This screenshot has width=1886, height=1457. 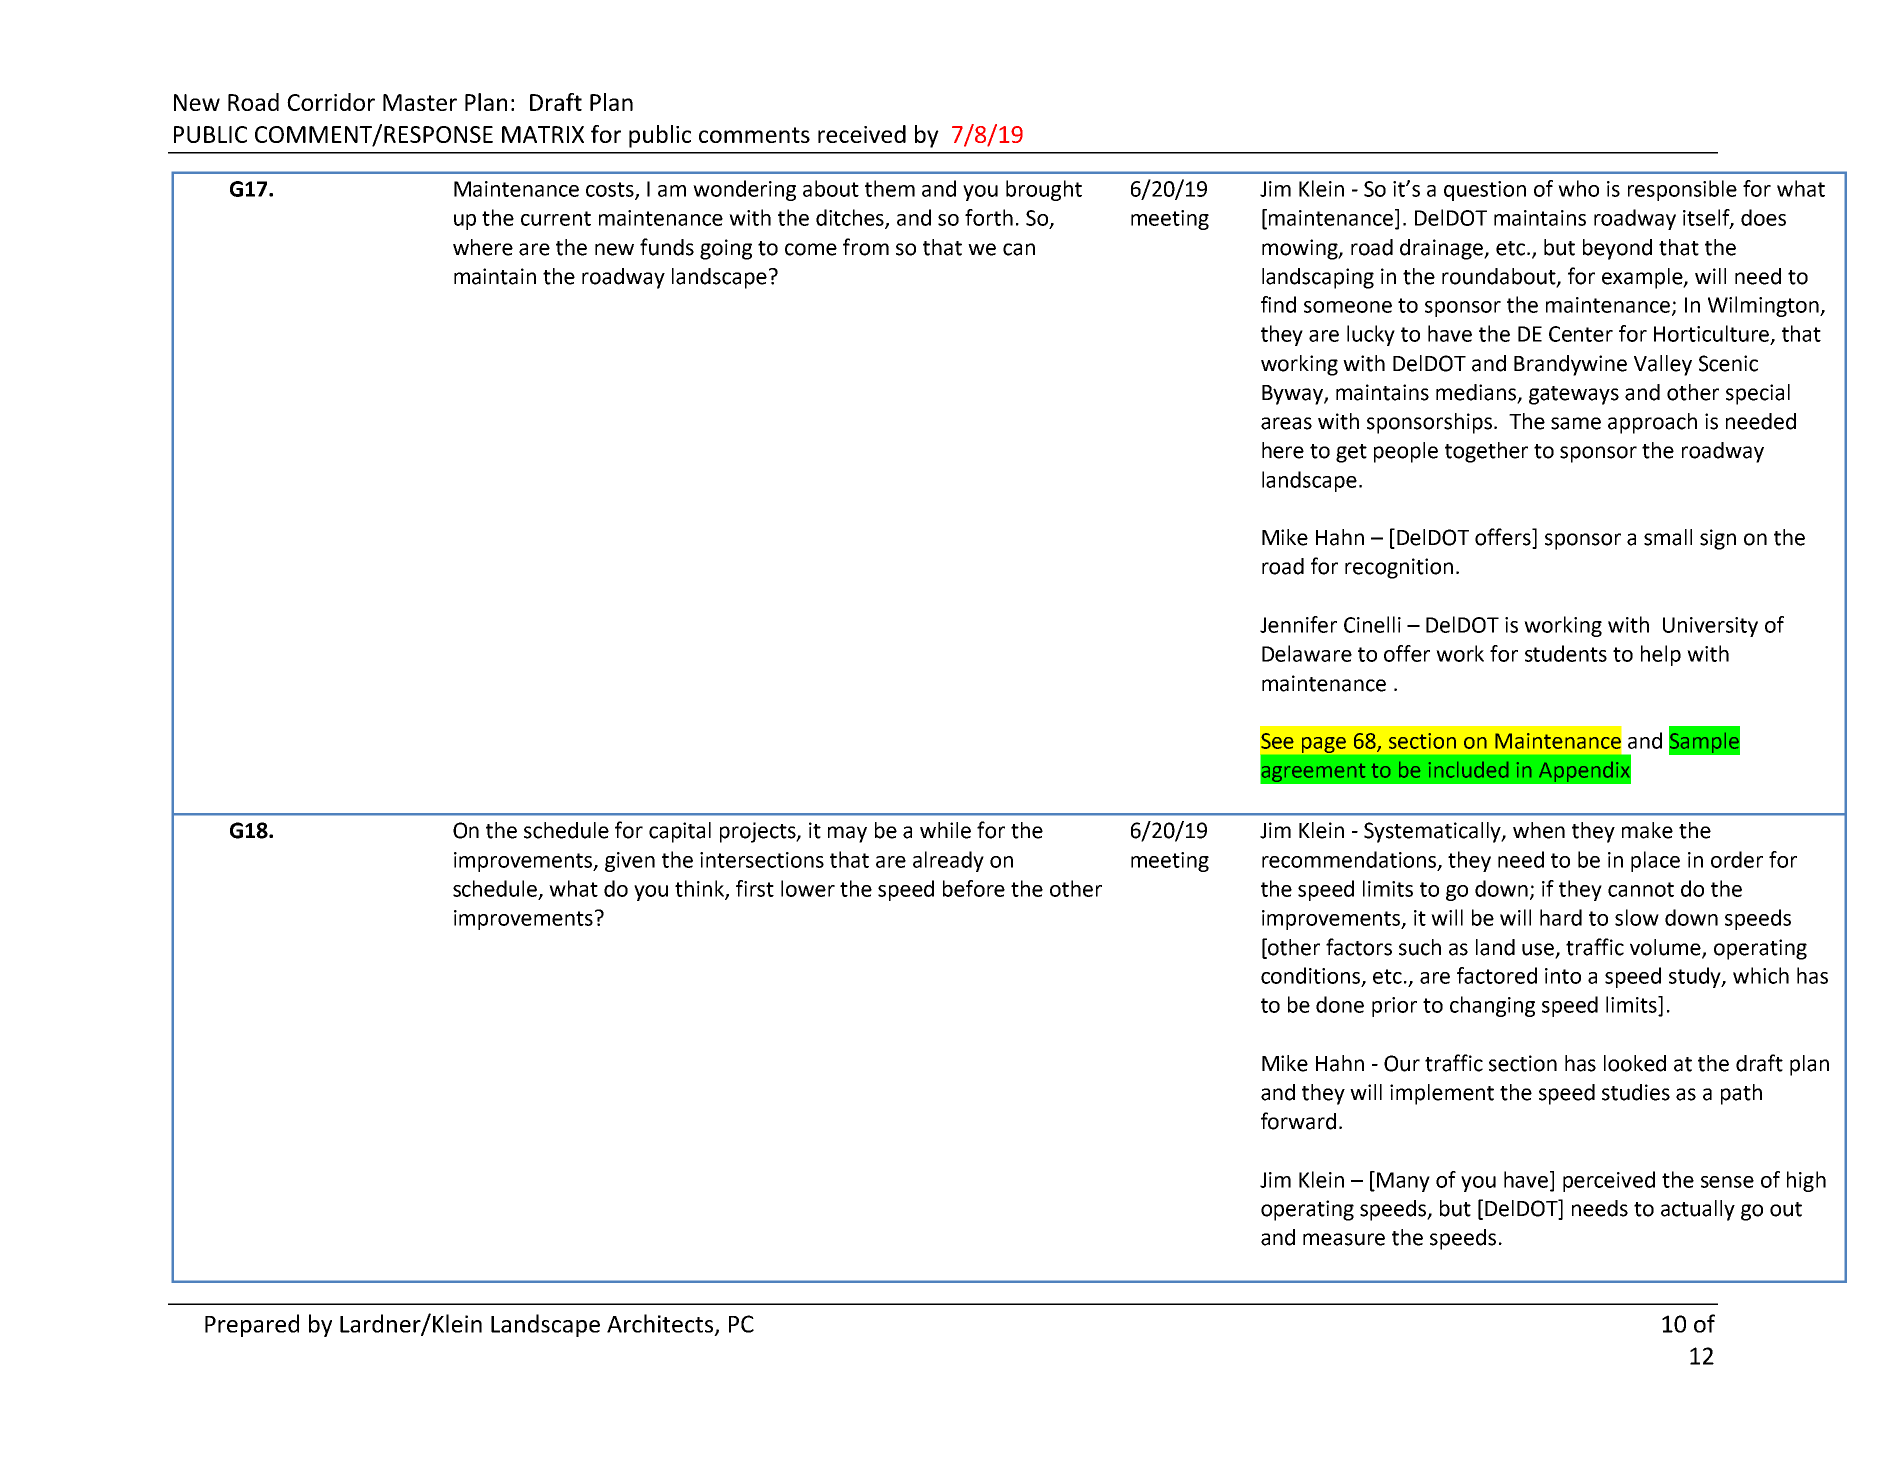 What do you see at coordinates (252, 1325) in the screenshot?
I see `Prepared` at bounding box center [252, 1325].
